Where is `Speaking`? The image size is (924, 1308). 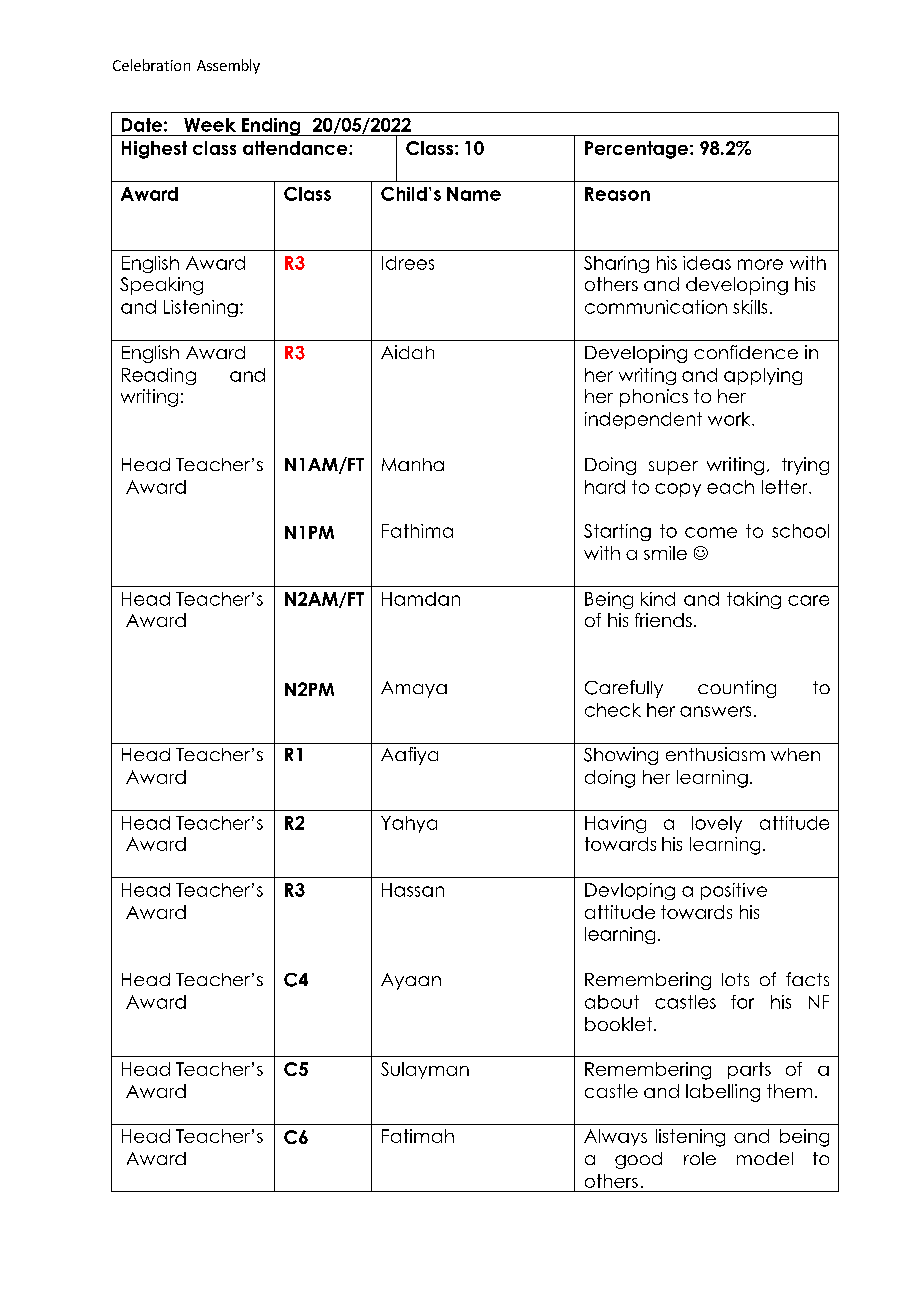
Speaking is located at coordinates (161, 286).
